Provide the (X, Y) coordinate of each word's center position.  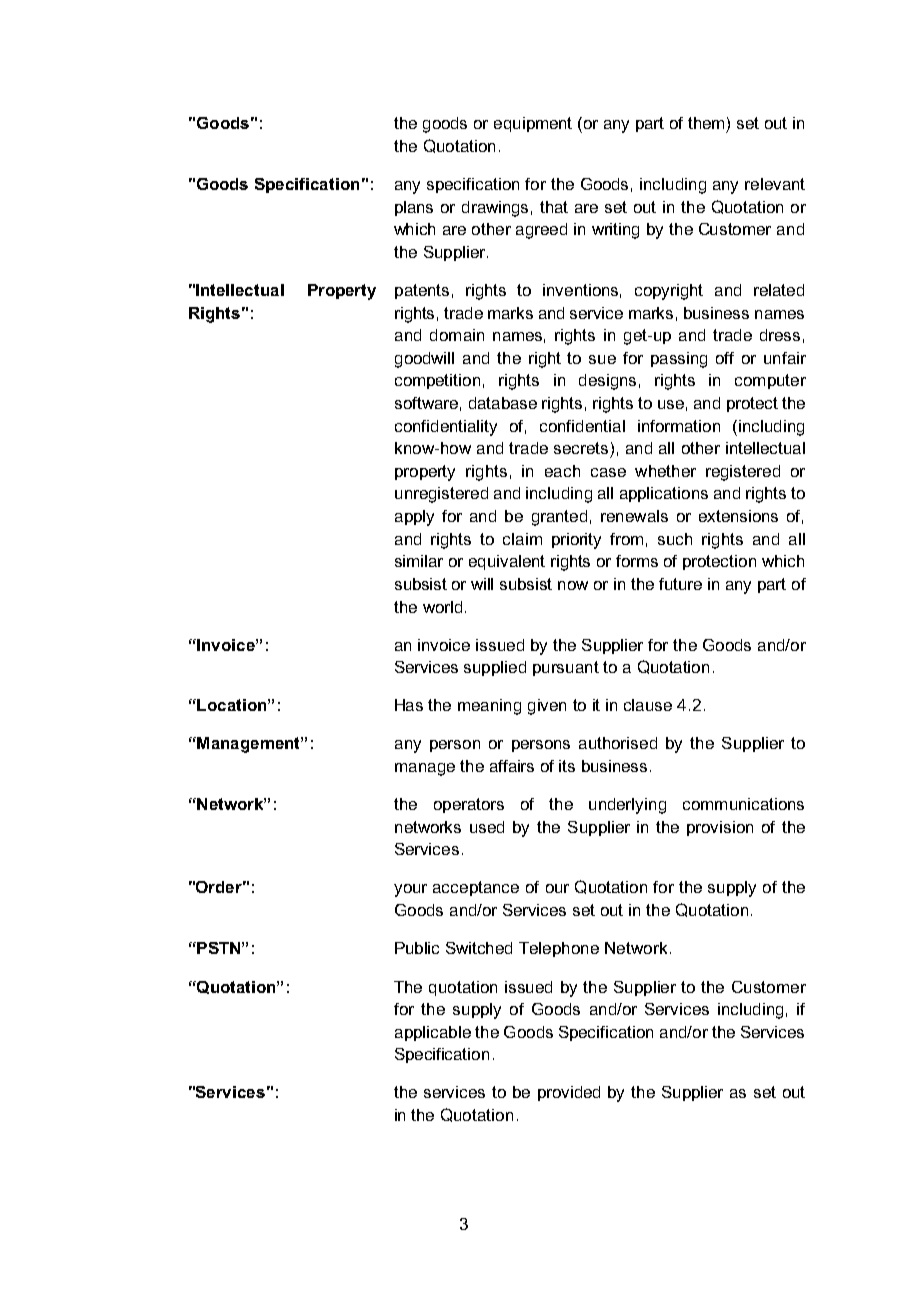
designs (607, 382)
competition (437, 381)
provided (569, 1093)
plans (414, 208)
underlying (627, 806)
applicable (433, 1033)
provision (720, 828)
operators (469, 805)
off (725, 358)
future (680, 584)
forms (637, 561)
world (442, 607)
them (706, 123)
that (554, 207)
